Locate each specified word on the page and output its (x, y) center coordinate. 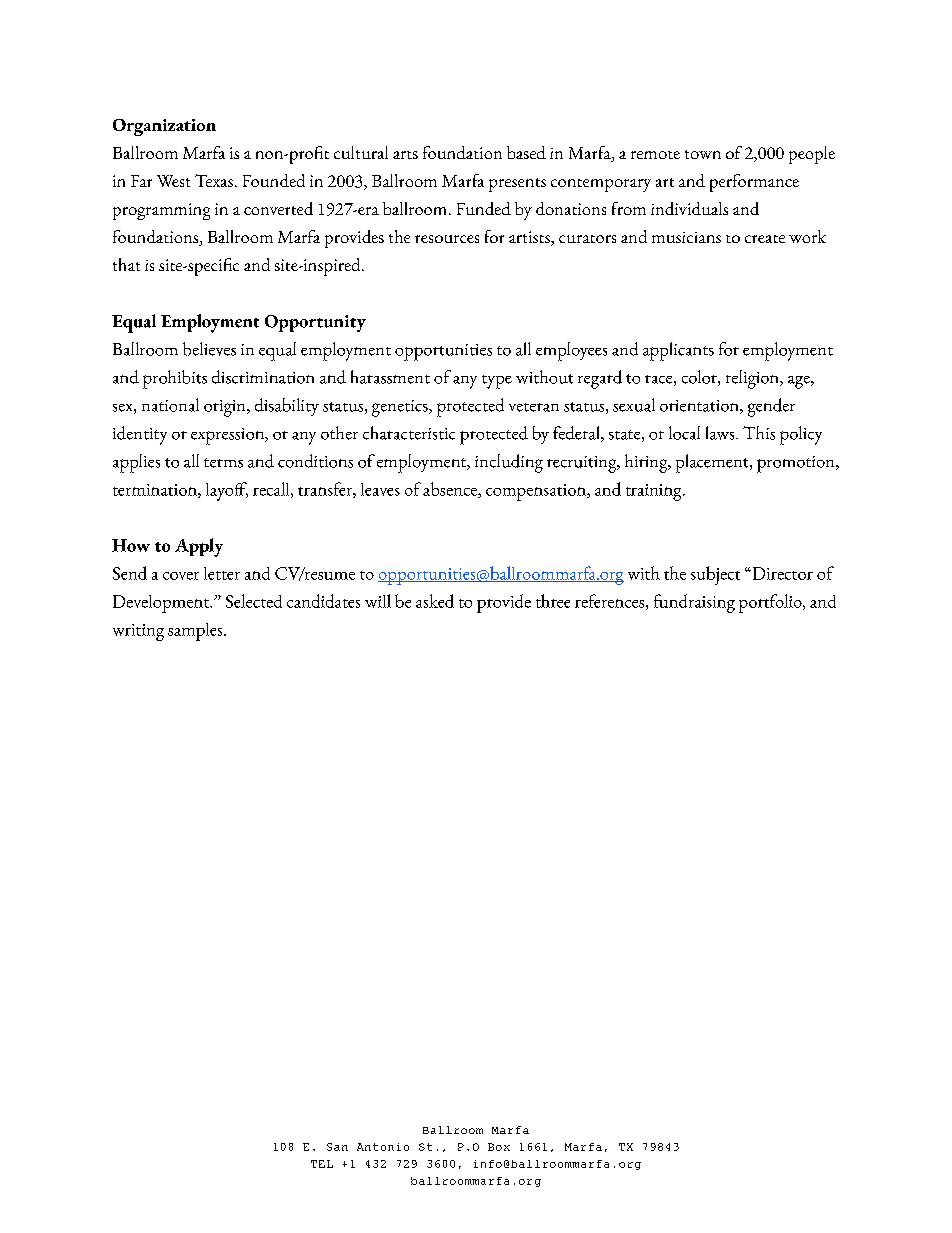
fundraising (694, 603)
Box (499, 1147)
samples (196, 632)
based (526, 152)
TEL (322, 1164)
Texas (214, 180)
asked (435, 601)
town (703, 154)
